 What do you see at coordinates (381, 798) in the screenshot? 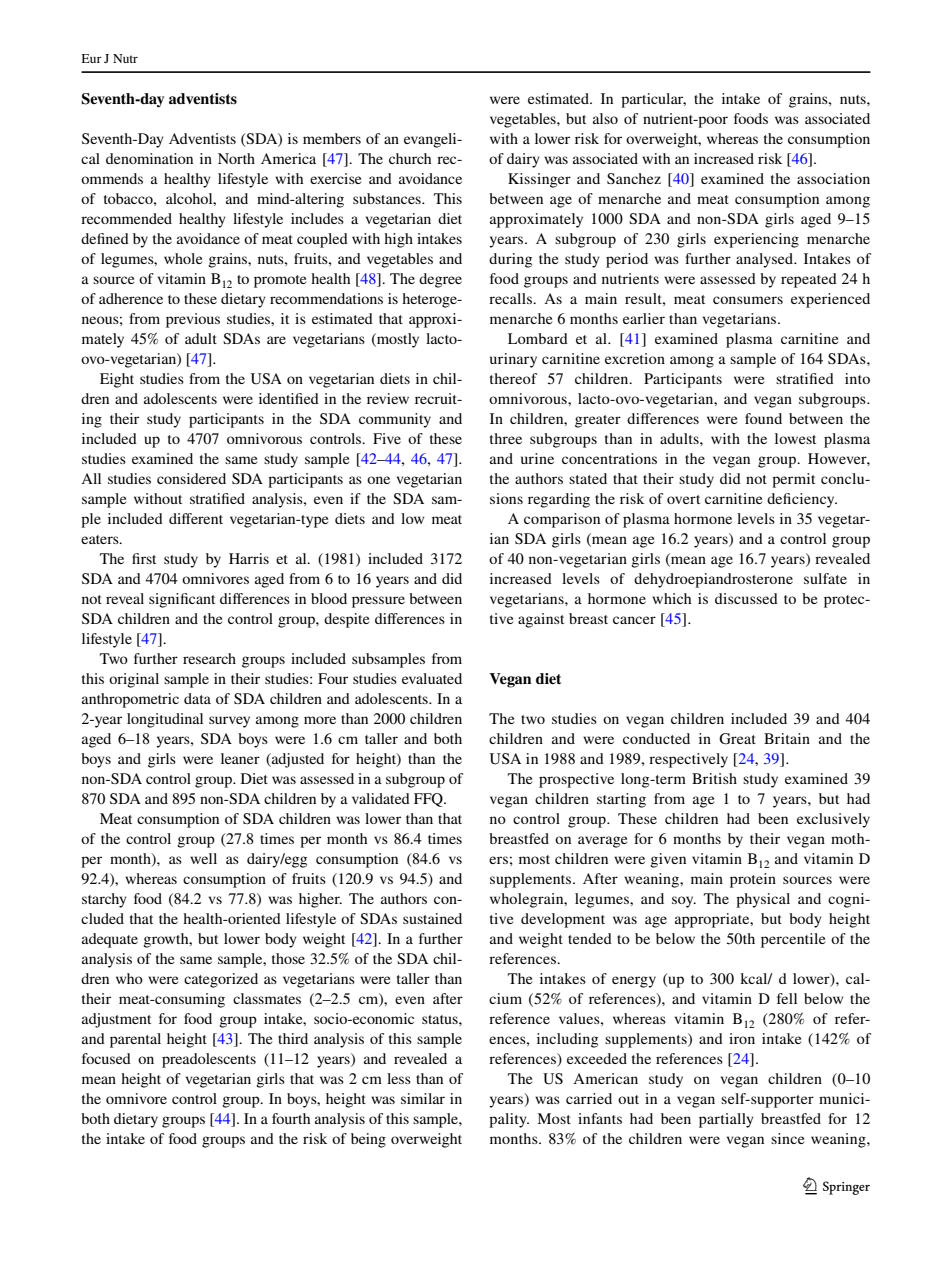
I see `validated` at bounding box center [381, 798].
